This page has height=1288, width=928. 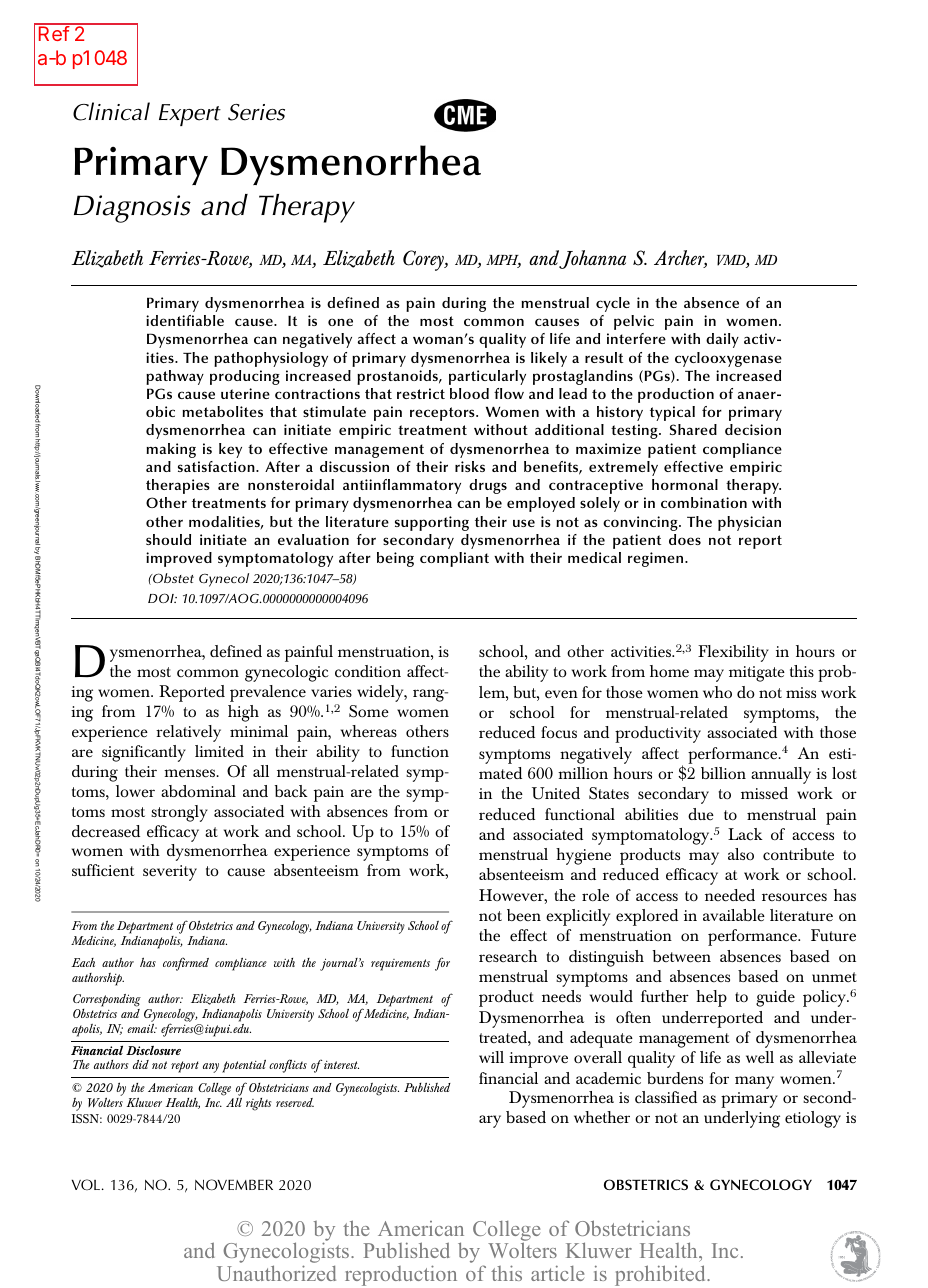 I want to click on article, so click(x=557, y=1273).
